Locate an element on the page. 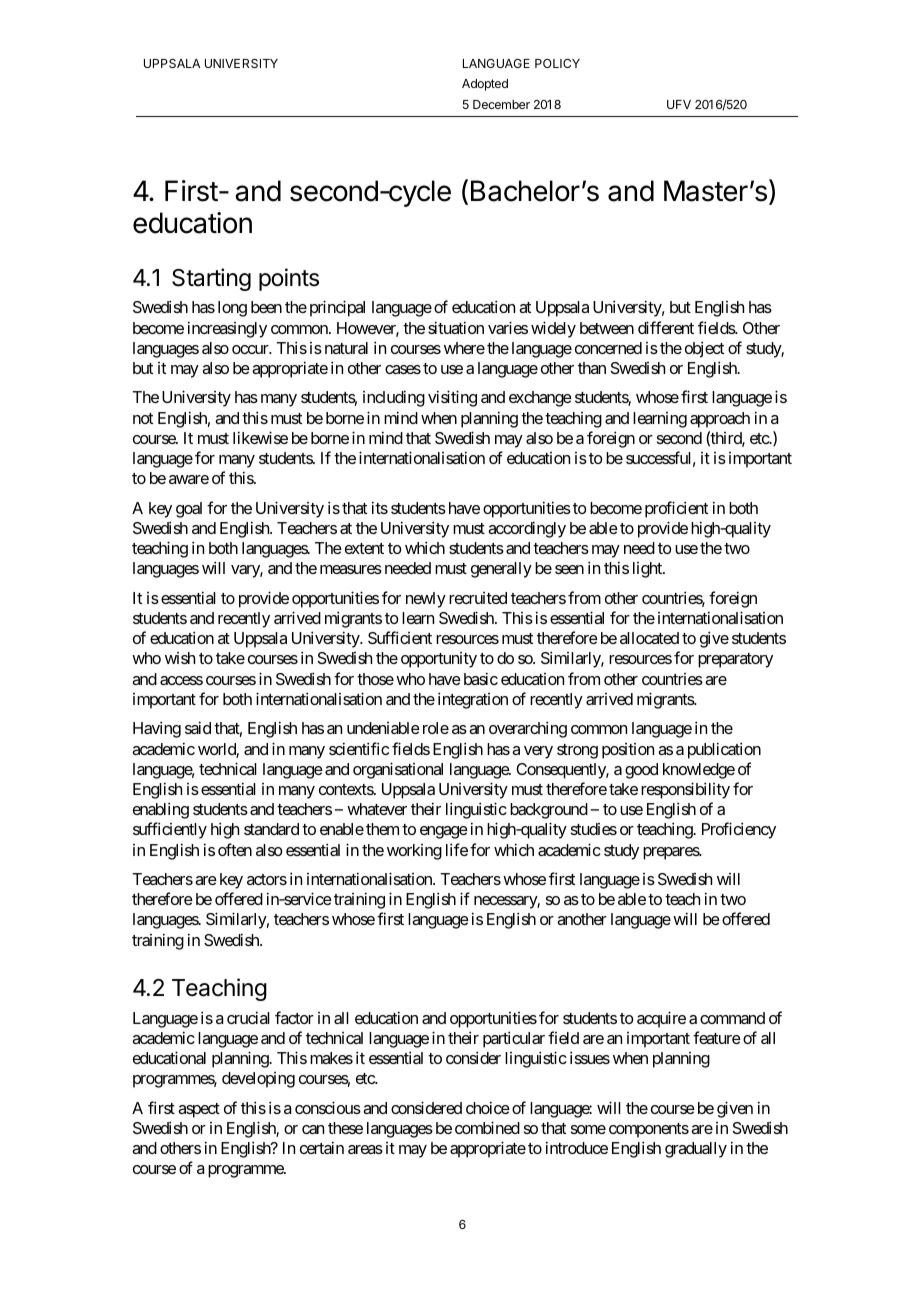 The image size is (924, 1308). often is located at coordinates (235, 849).
